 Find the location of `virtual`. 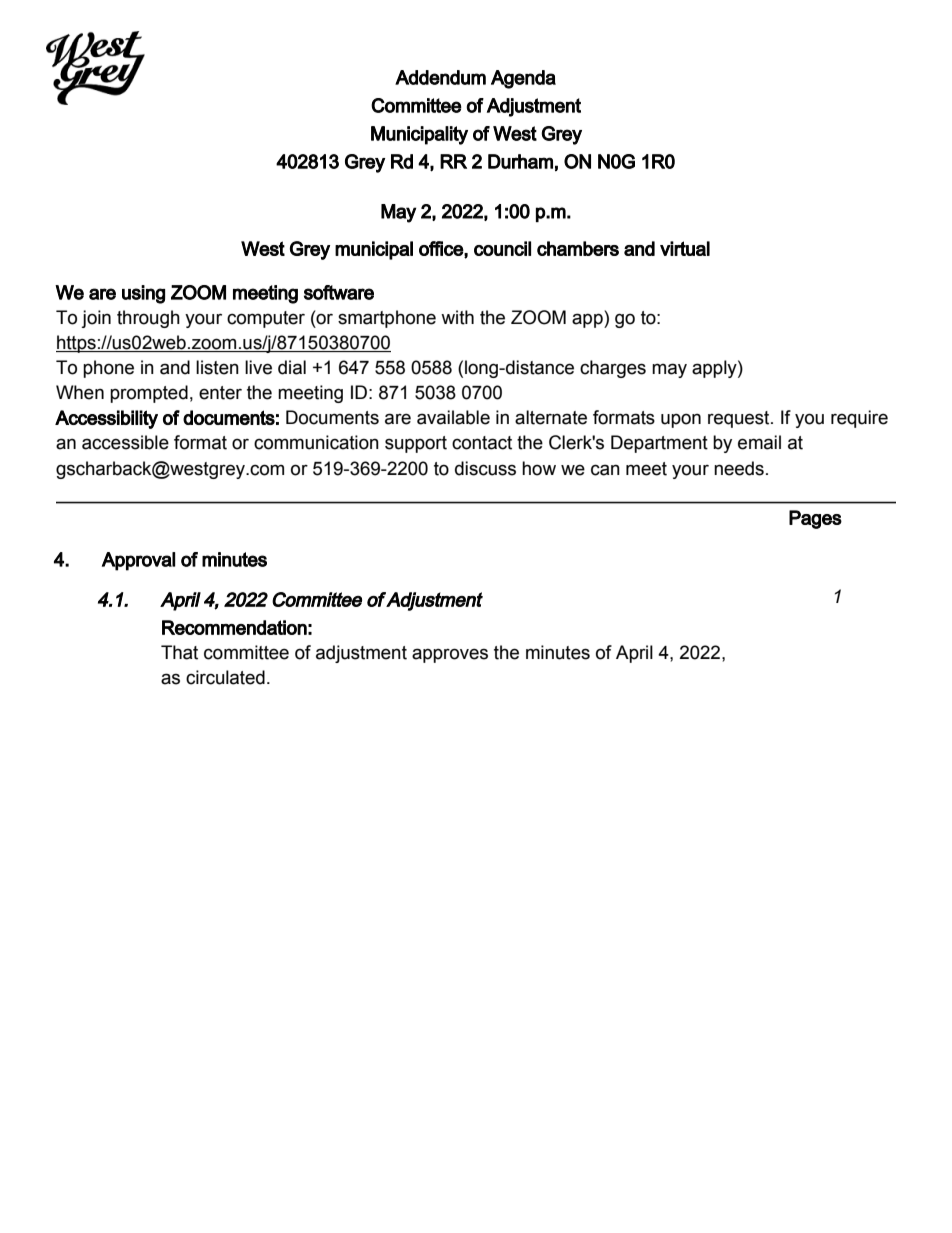

virtual is located at coordinates (685, 248).
